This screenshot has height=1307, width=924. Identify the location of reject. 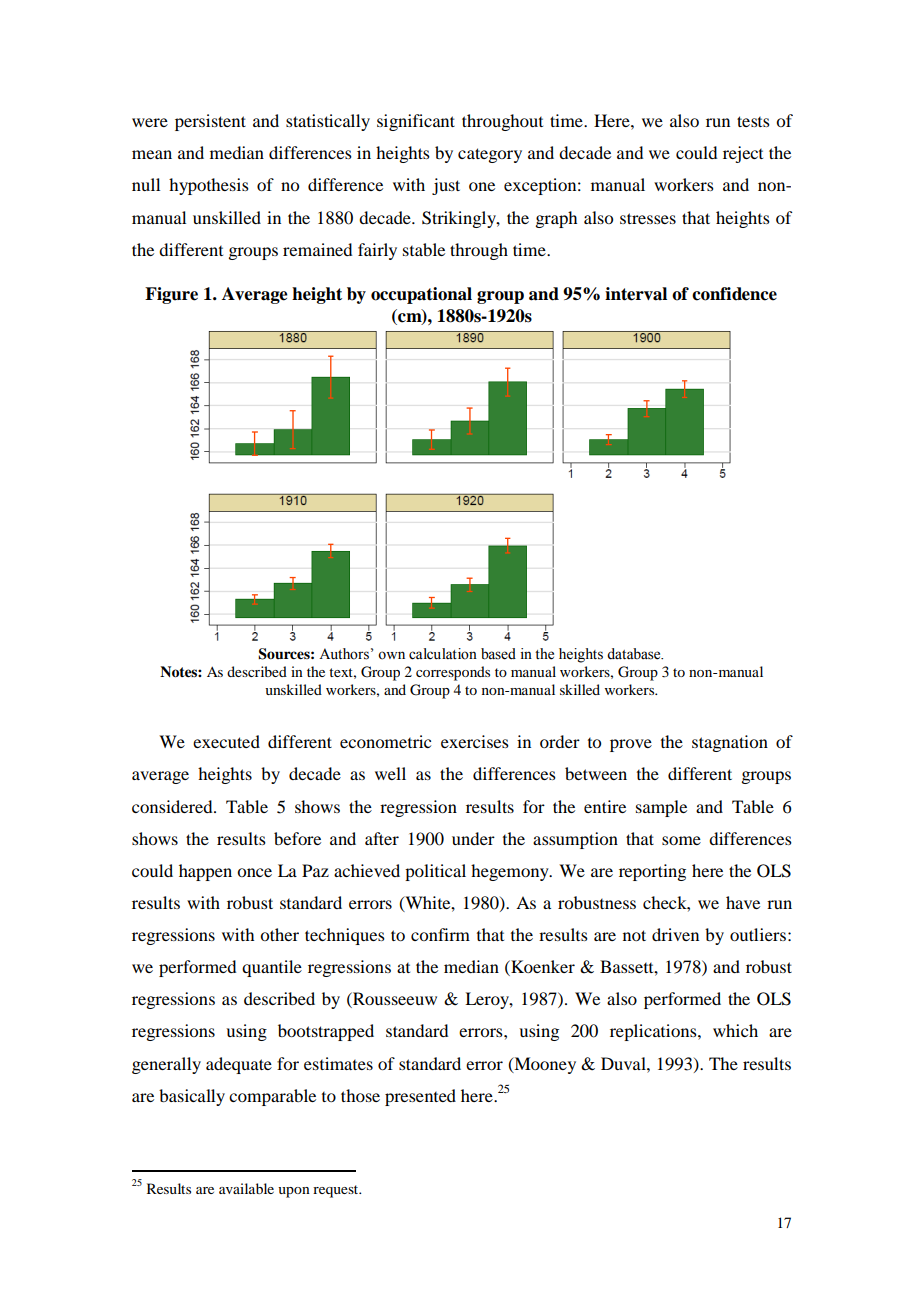
(743, 154).
